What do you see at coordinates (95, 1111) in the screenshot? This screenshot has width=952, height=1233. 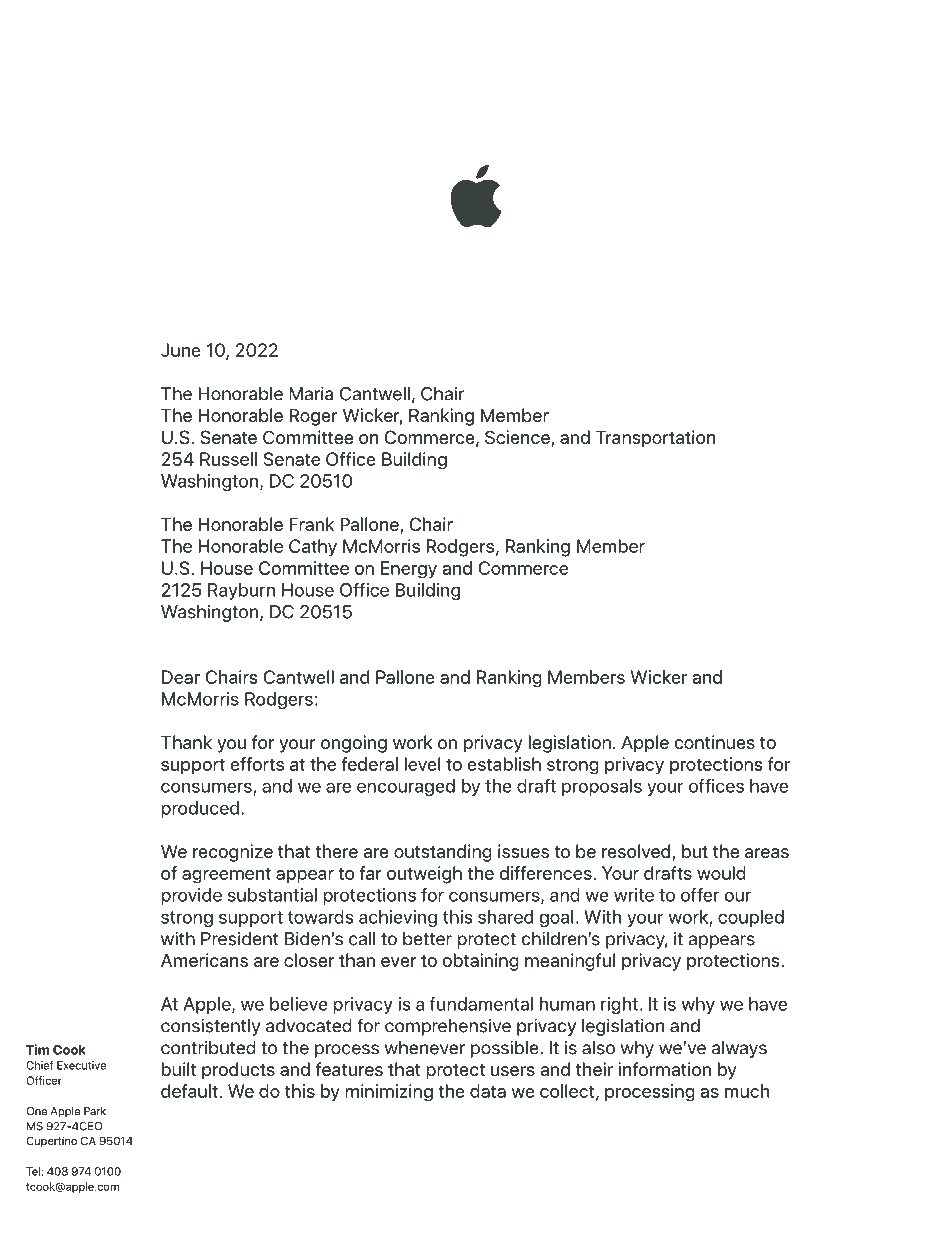 I see `Park` at bounding box center [95, 1111].
